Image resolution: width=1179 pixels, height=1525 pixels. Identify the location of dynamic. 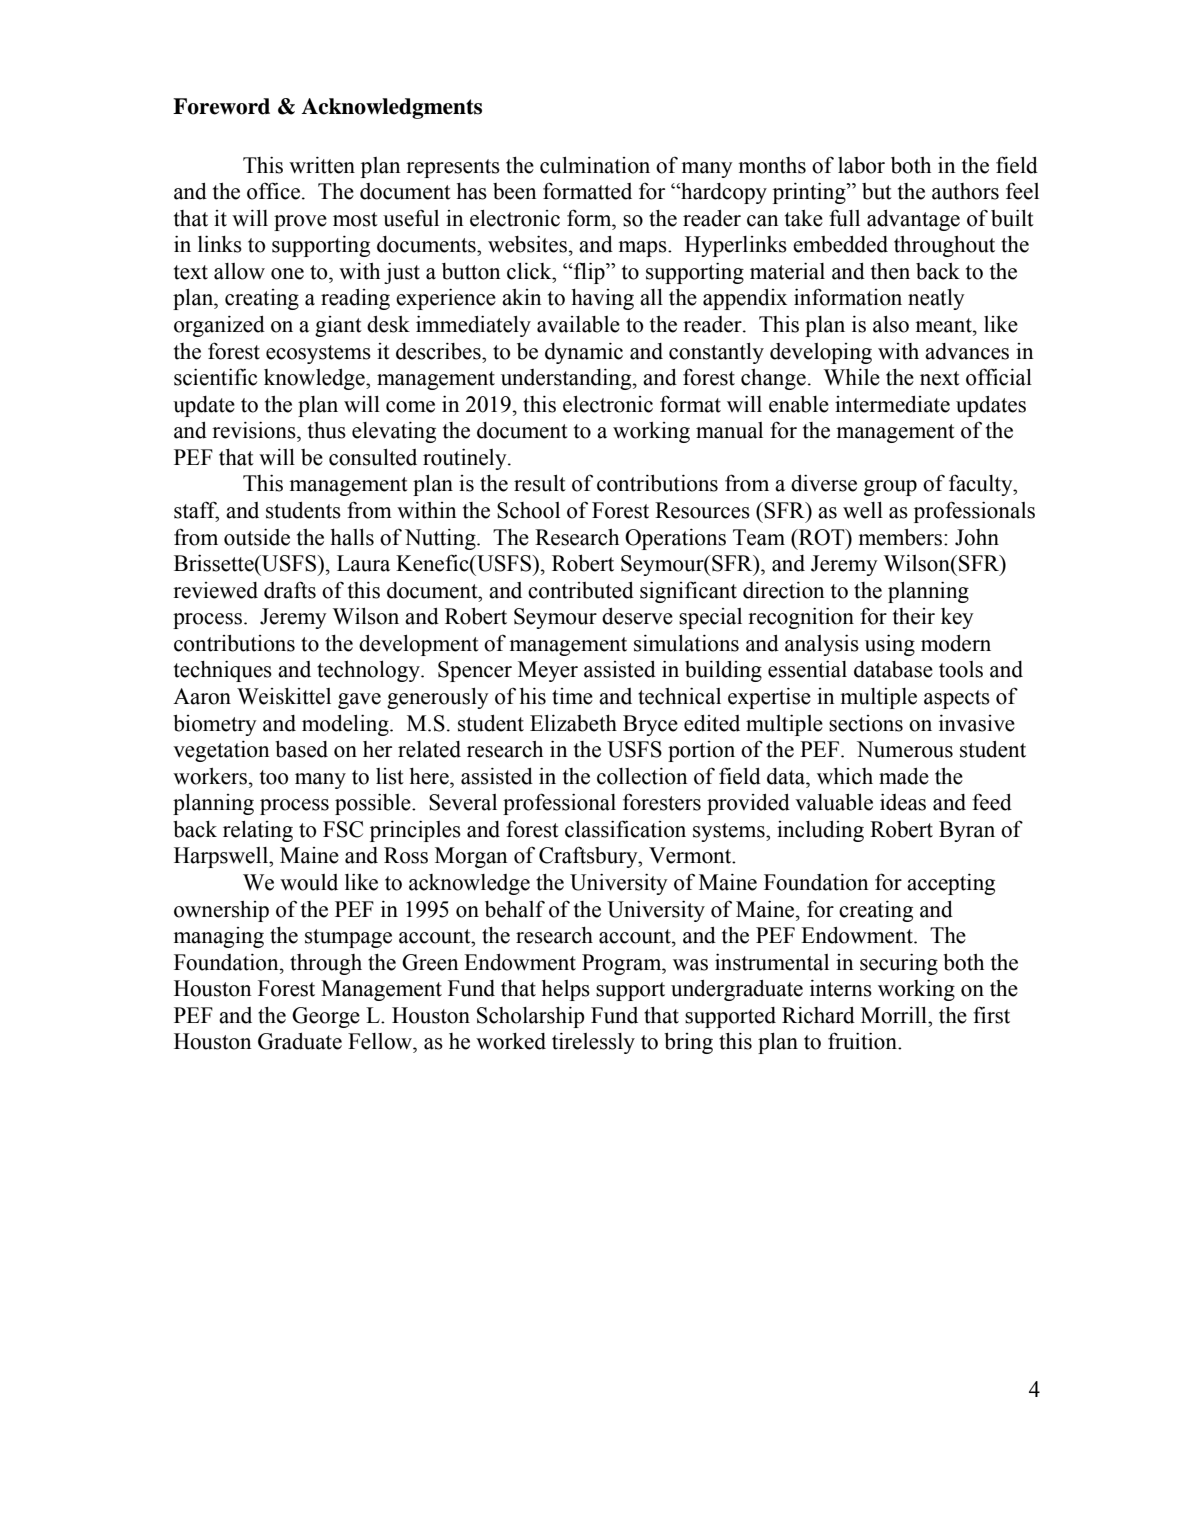
(584, 353).
